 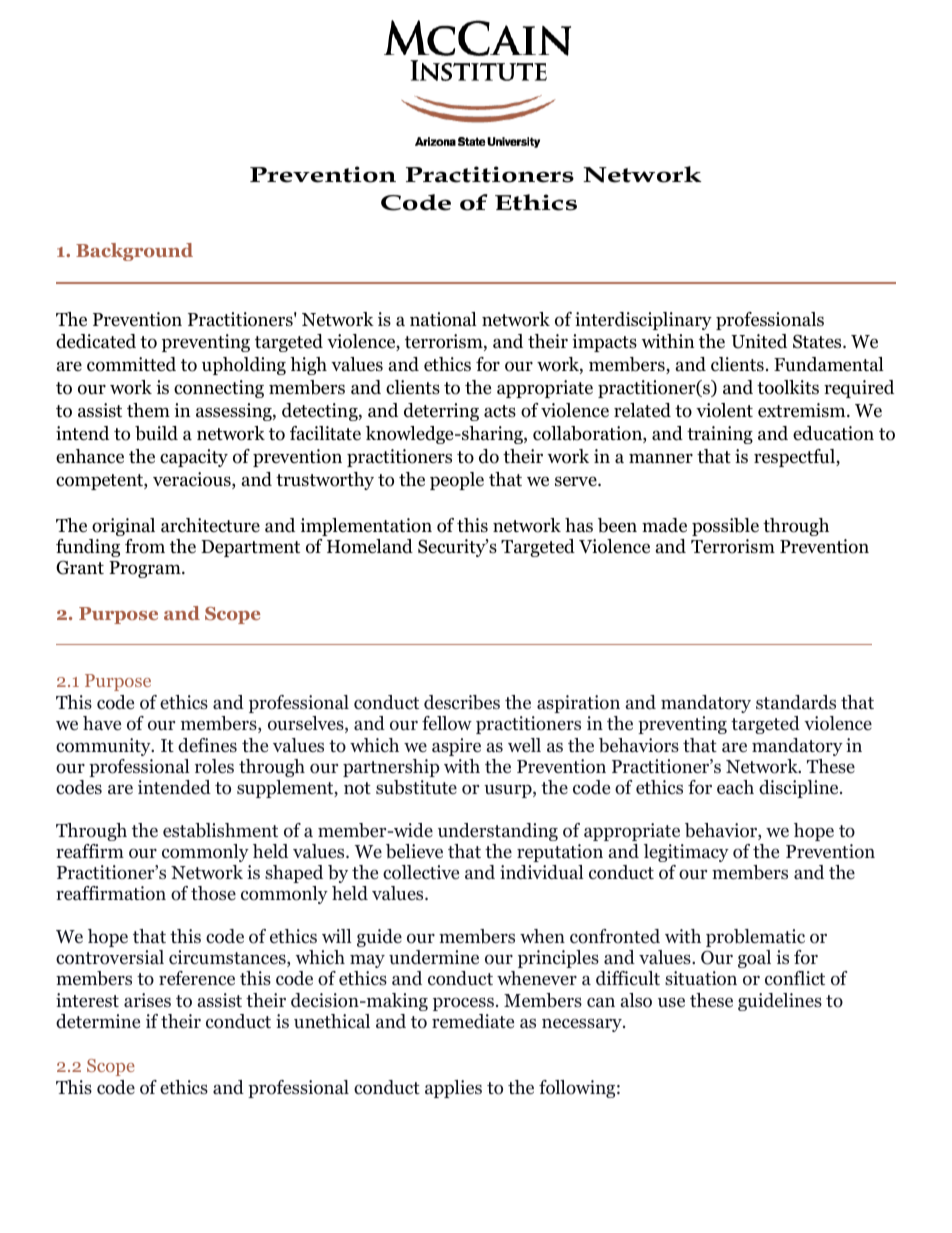 I want to click on establishment, so click(x=220, y=830).
